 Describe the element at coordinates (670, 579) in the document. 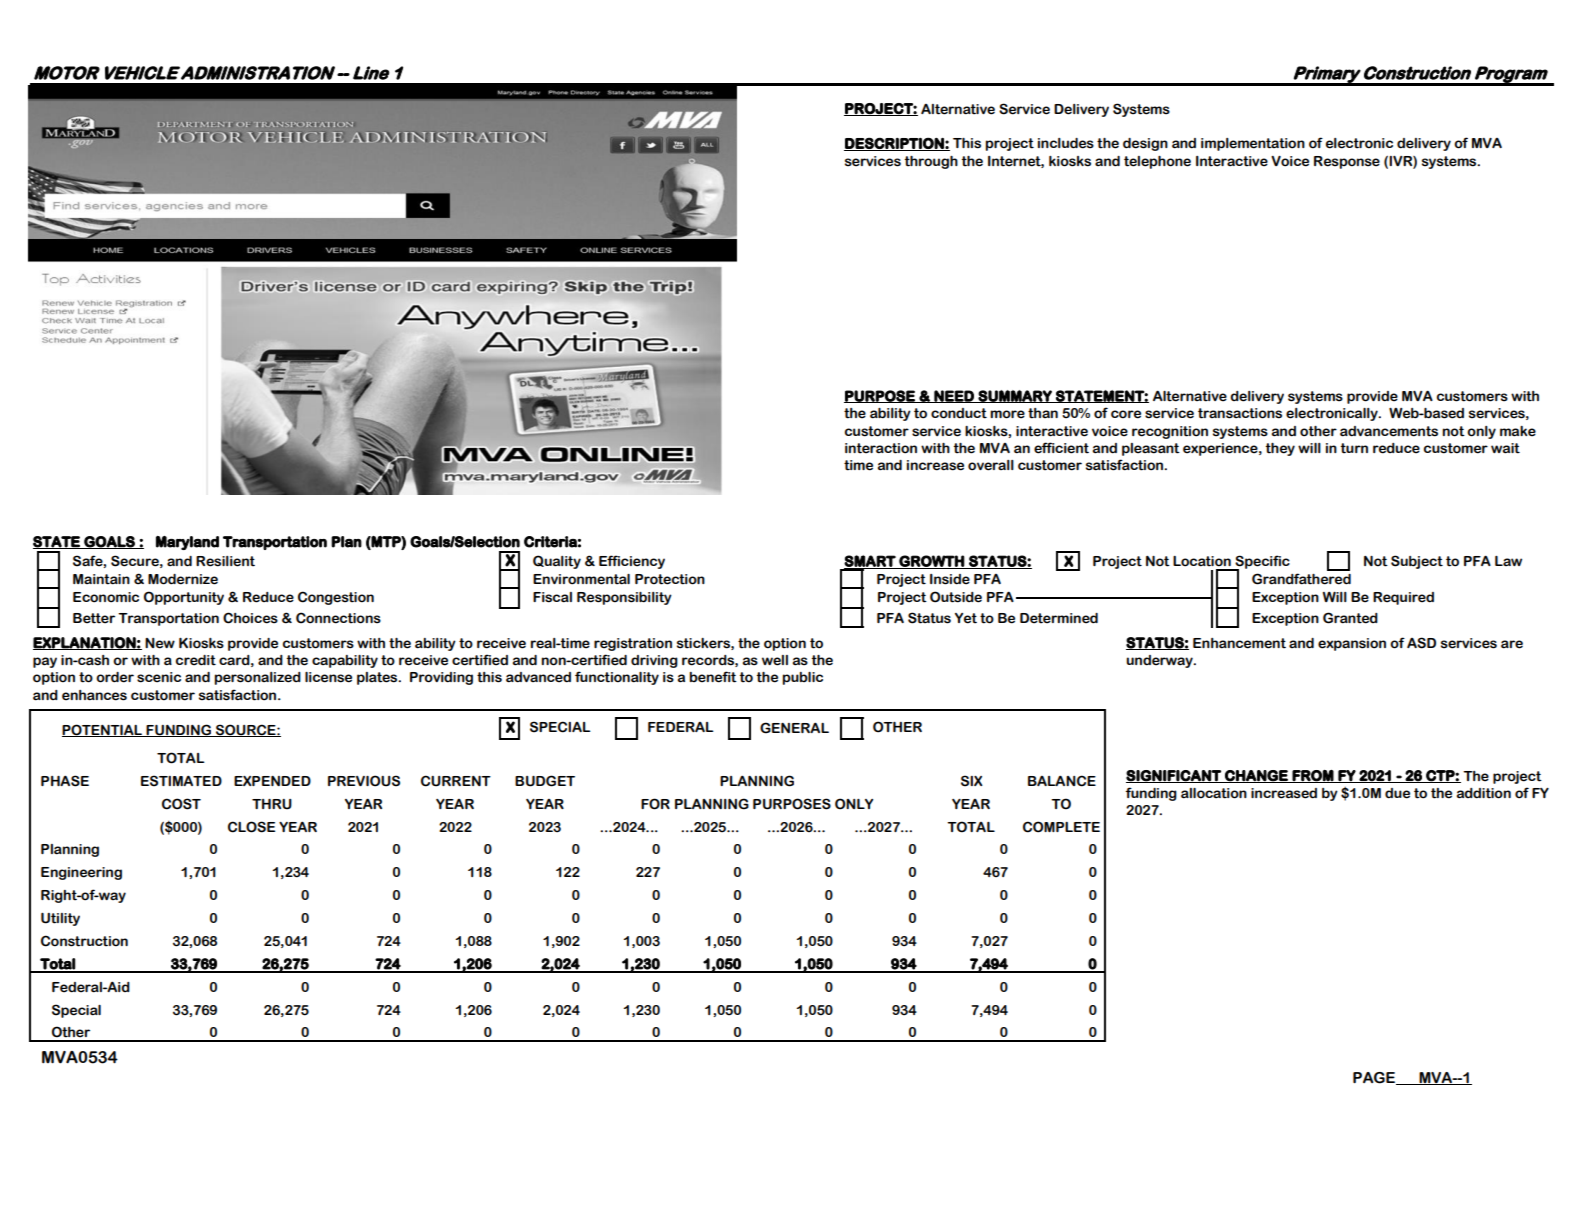

I see `Protection` at that location.
